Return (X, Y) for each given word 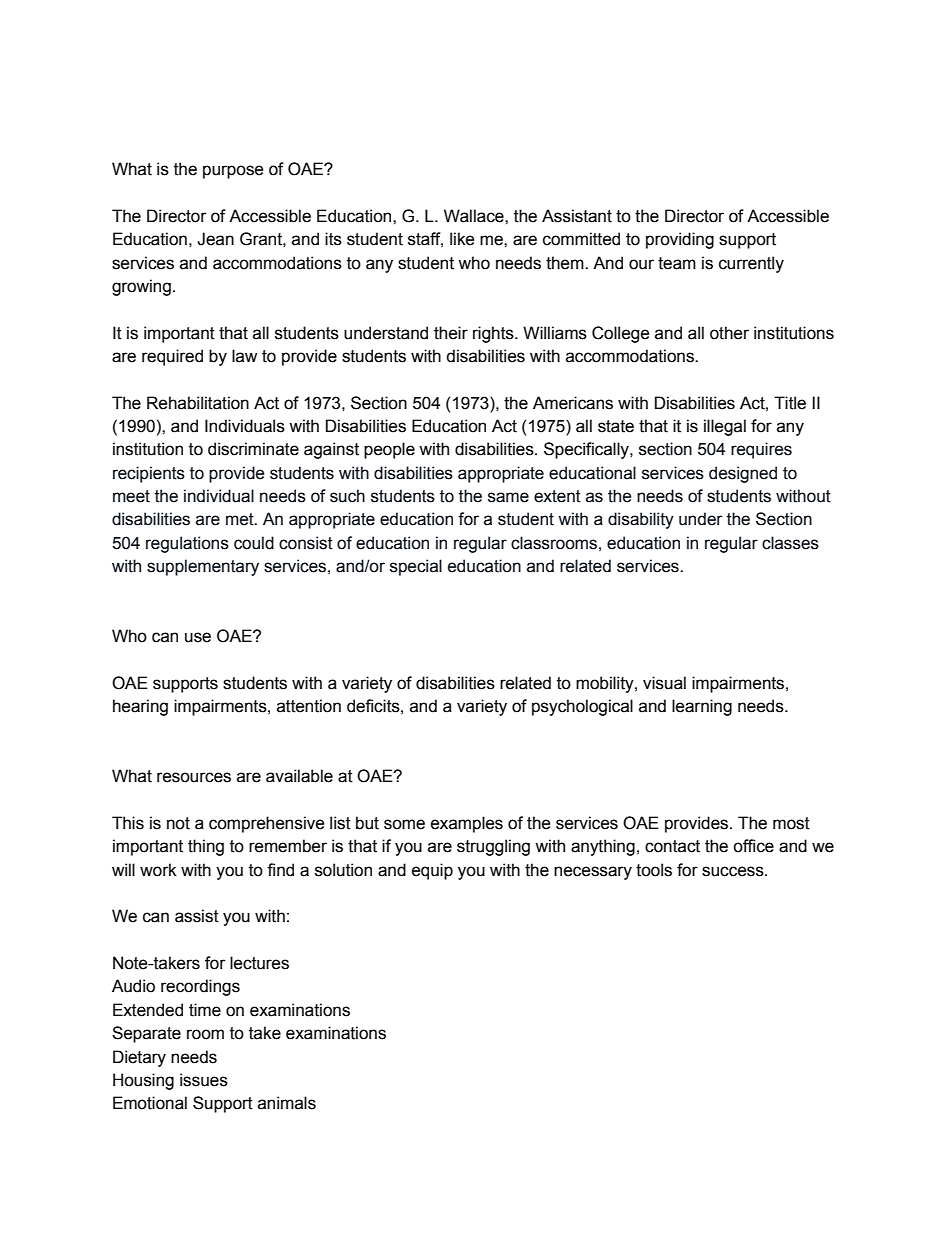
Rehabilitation (198, 403)
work (158, 870)
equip (432, 871)
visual (664, 683)
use (198, 637)
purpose (233, 172)
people (389, 450)
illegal (725, 427)
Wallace (475, 216)
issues (204, 1080)
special (416, 567)
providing (680, 240)
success (734, 871)
